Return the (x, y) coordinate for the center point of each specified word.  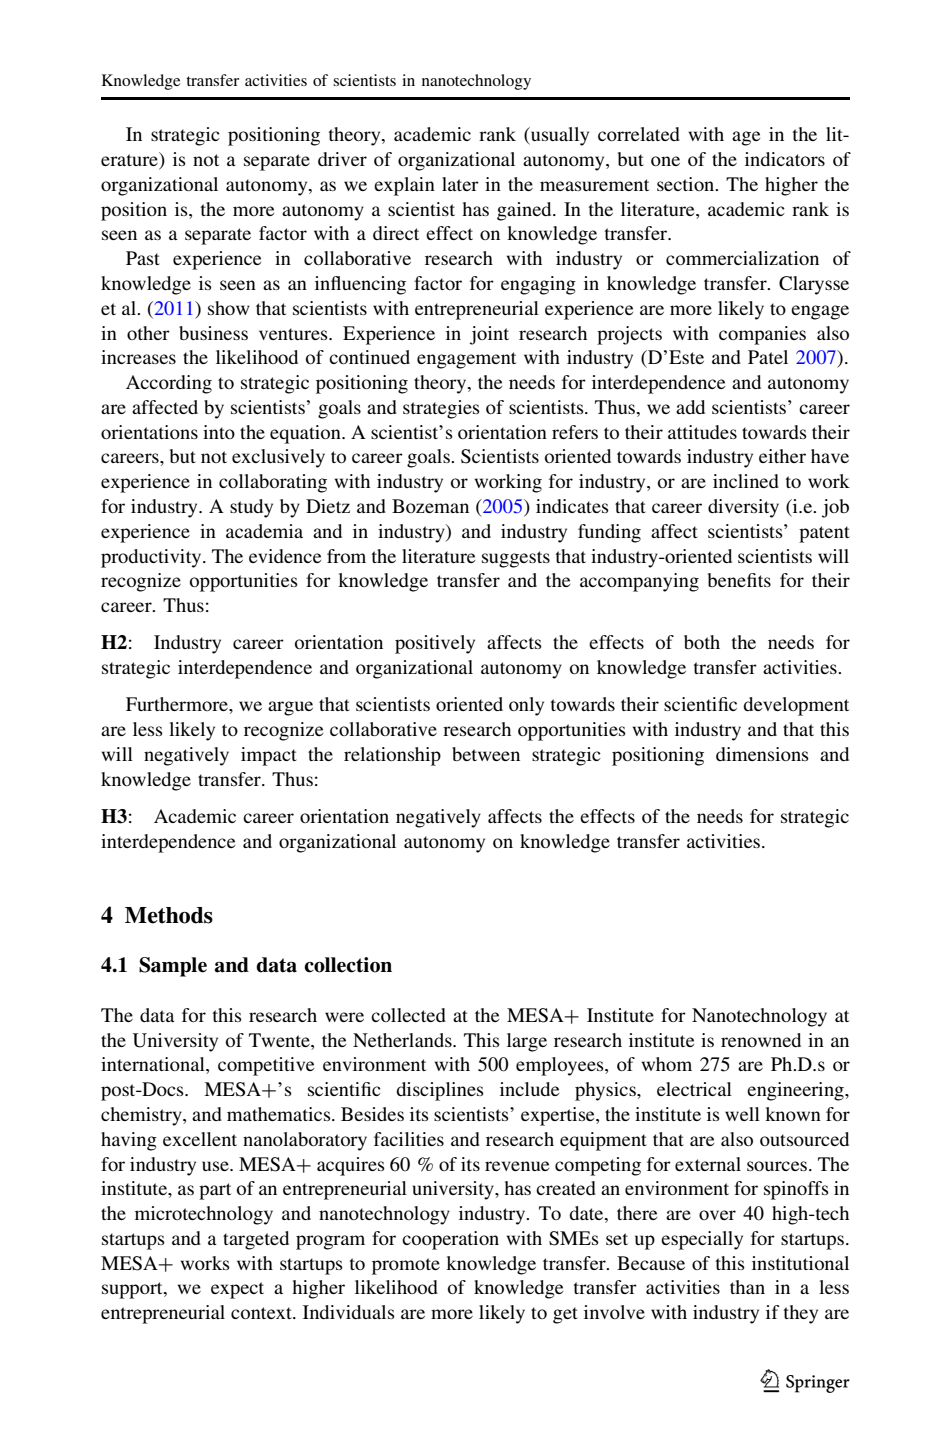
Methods (169, 915)
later (460, 184)
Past (143, 258)
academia (264, 531)
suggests (516, 559)
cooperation (450, 1240)
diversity (743, 508)
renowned (761, 1040)
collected (408, 1015)
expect (237, 1290)
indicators (785, 159)
